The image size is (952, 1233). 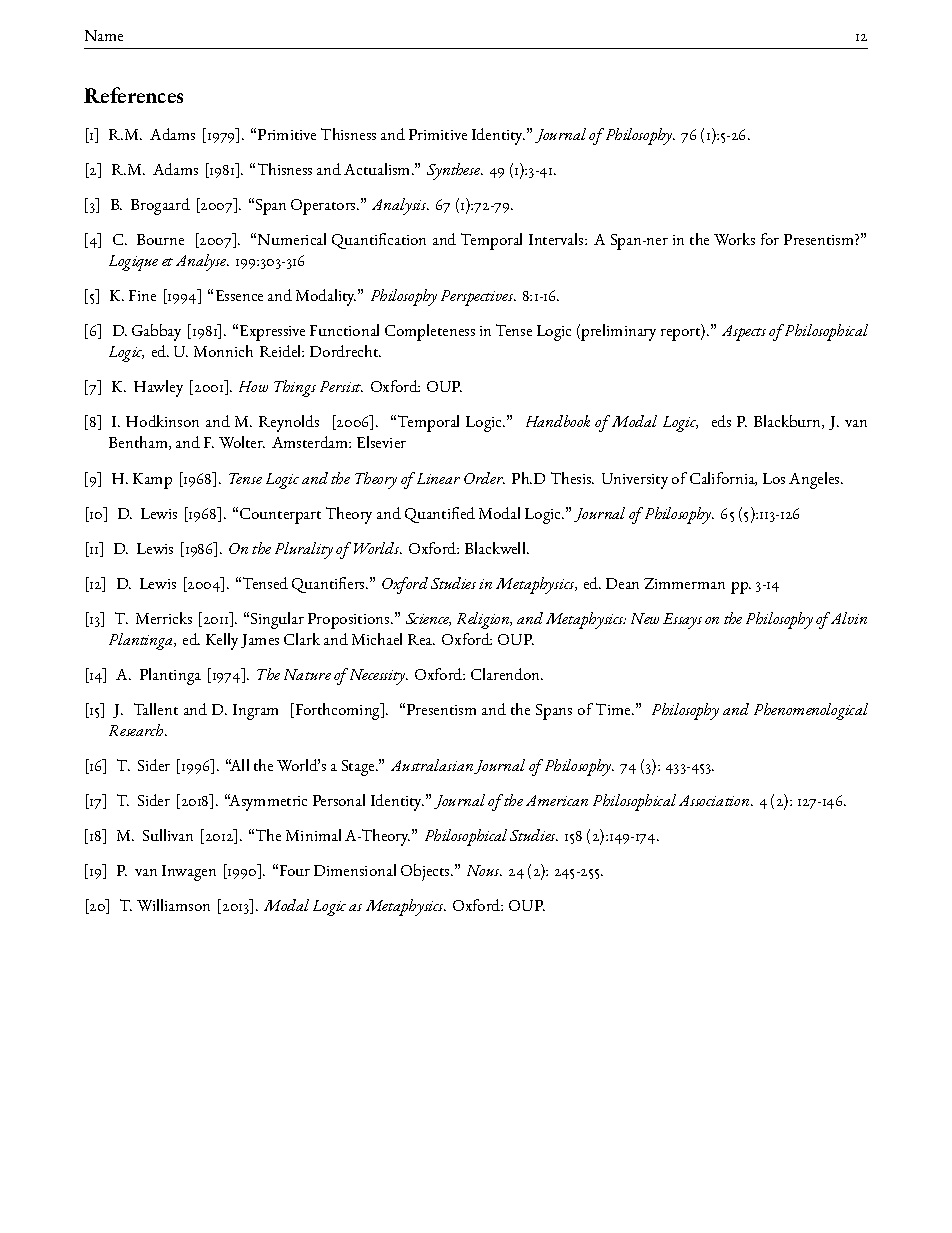 I want to click on Works, so click(x=734, y=239).
